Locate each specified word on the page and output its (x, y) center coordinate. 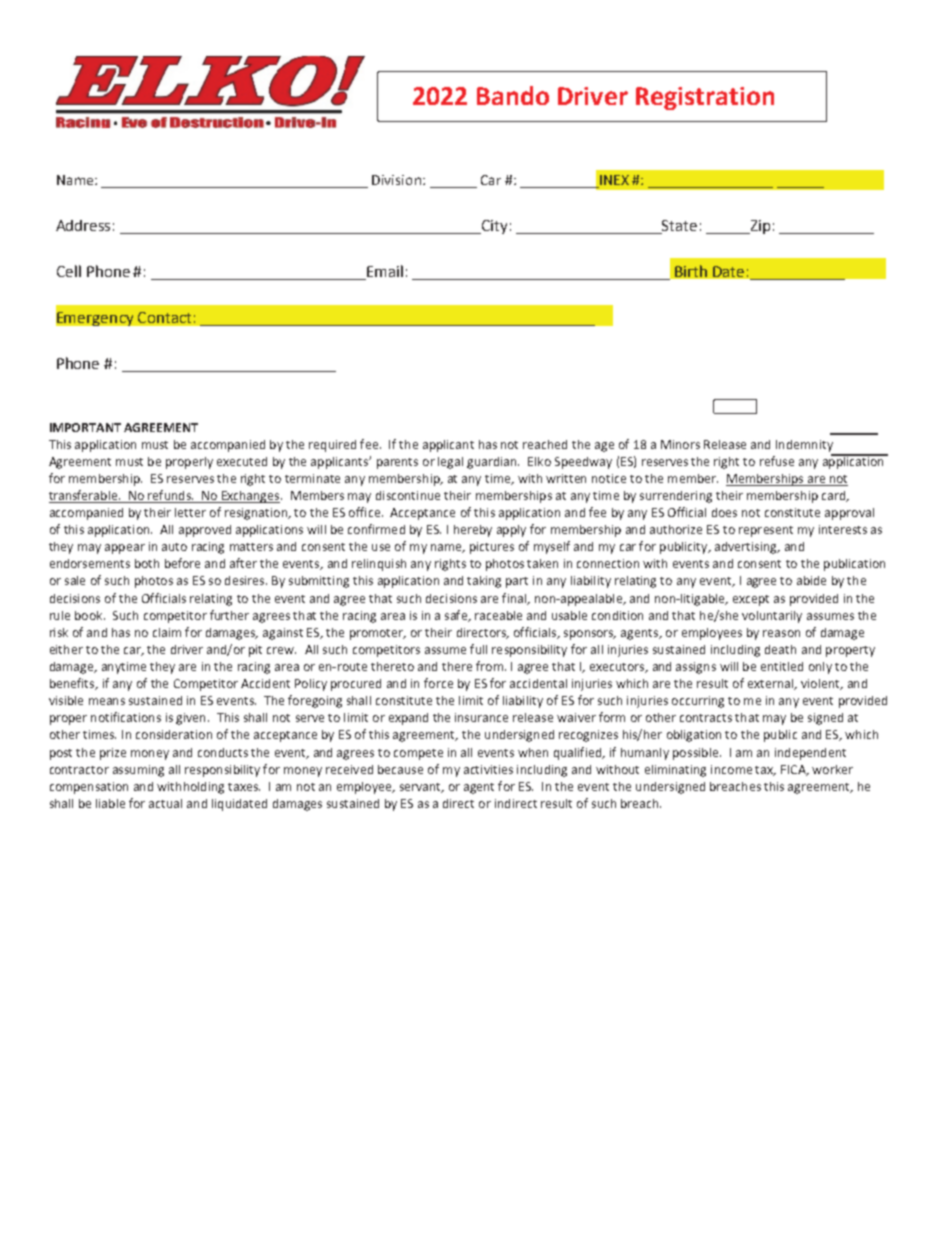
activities (488, 769)
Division (396, 180)
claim (167, 632)
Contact (164, 317)
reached (545, 444)
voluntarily (772, 617)
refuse (777, 461)
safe (457, 616)
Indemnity (804, 446)
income (731, 769)
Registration (705, 98)
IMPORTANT (85, 427)
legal (450, 463)
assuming (138, 771)
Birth (691, 271)
